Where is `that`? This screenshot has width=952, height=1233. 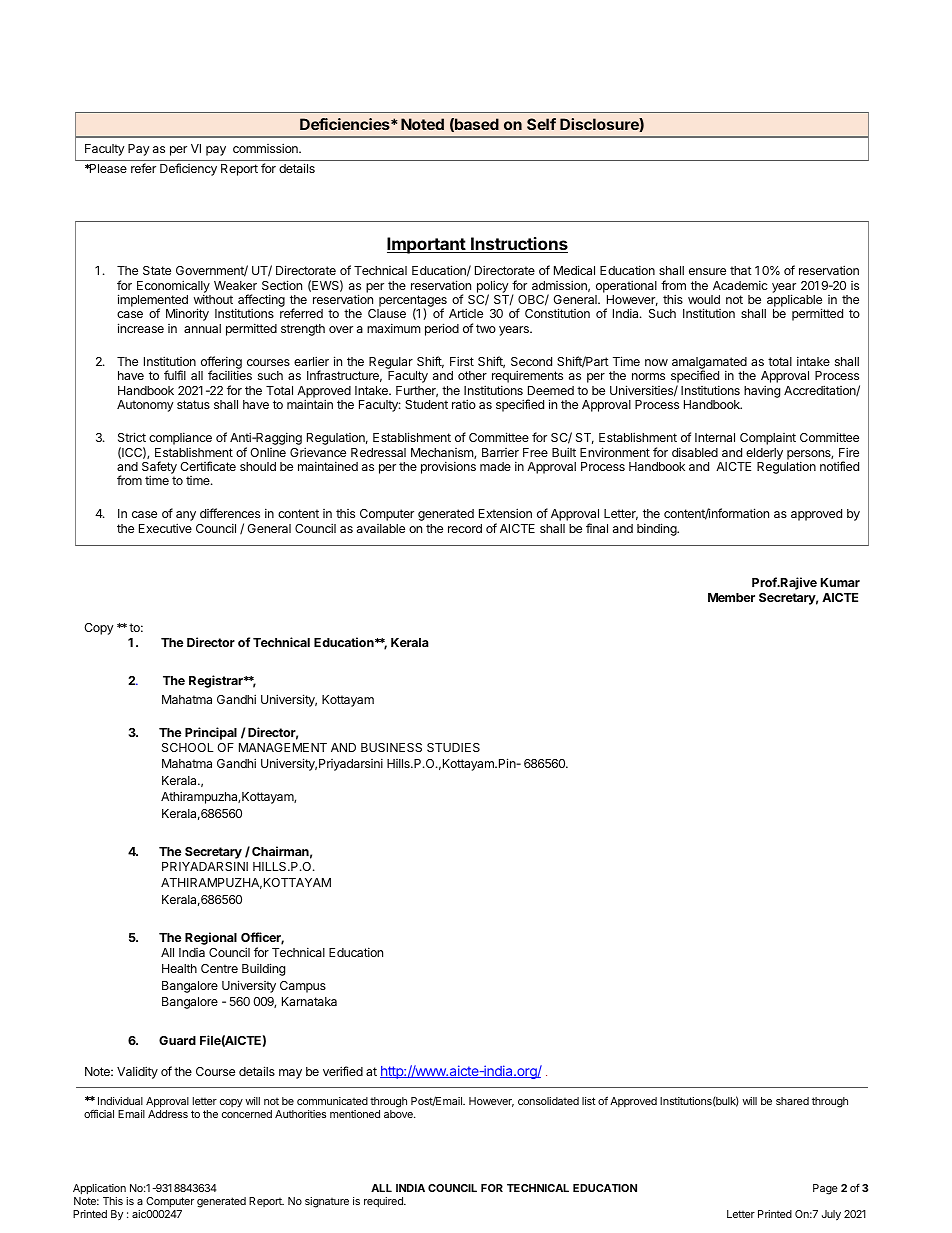
that is located at coordinates (741, 270).
